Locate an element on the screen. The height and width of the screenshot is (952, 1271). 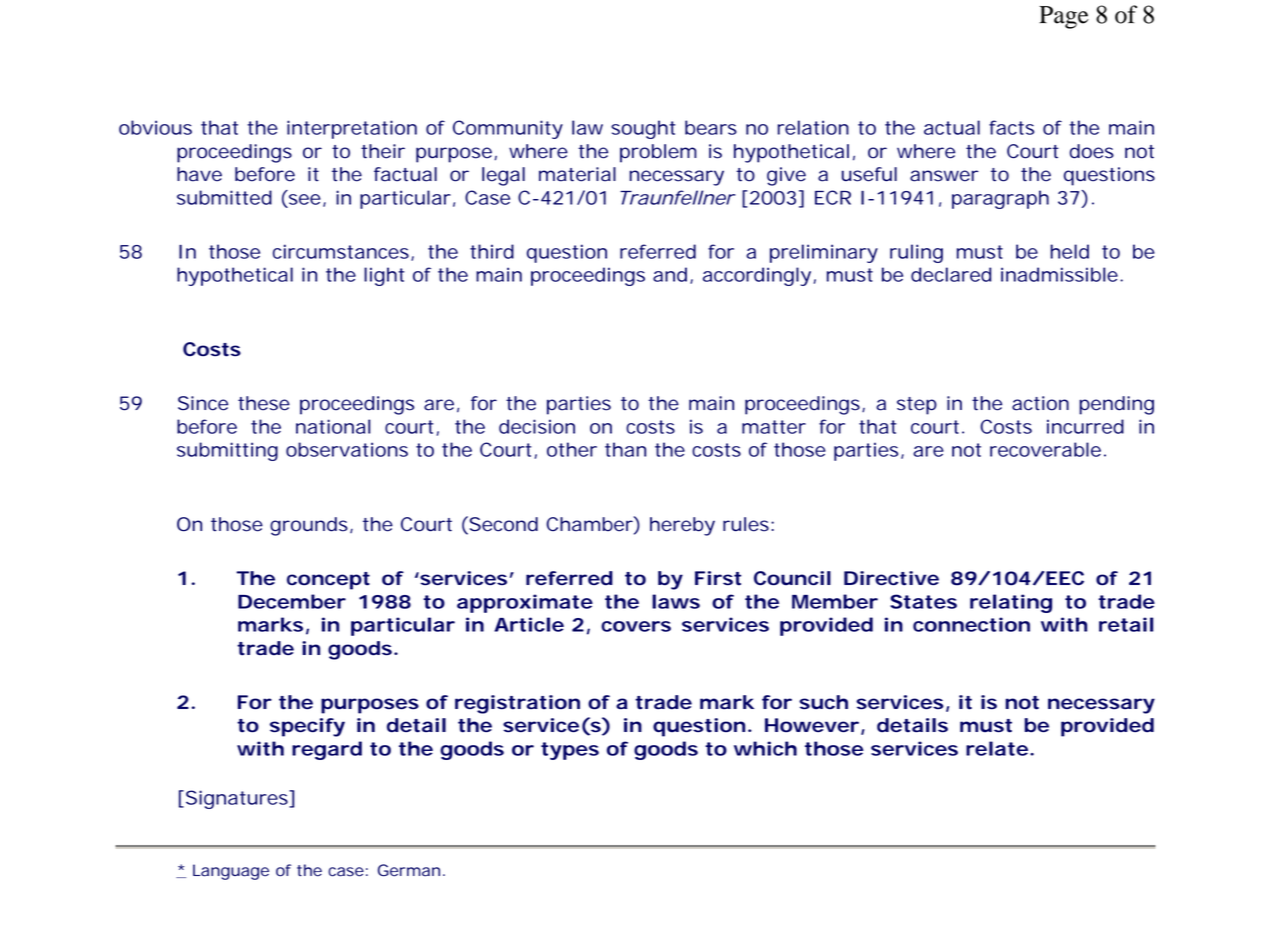
Directive is located at coordinates (891, 578).
